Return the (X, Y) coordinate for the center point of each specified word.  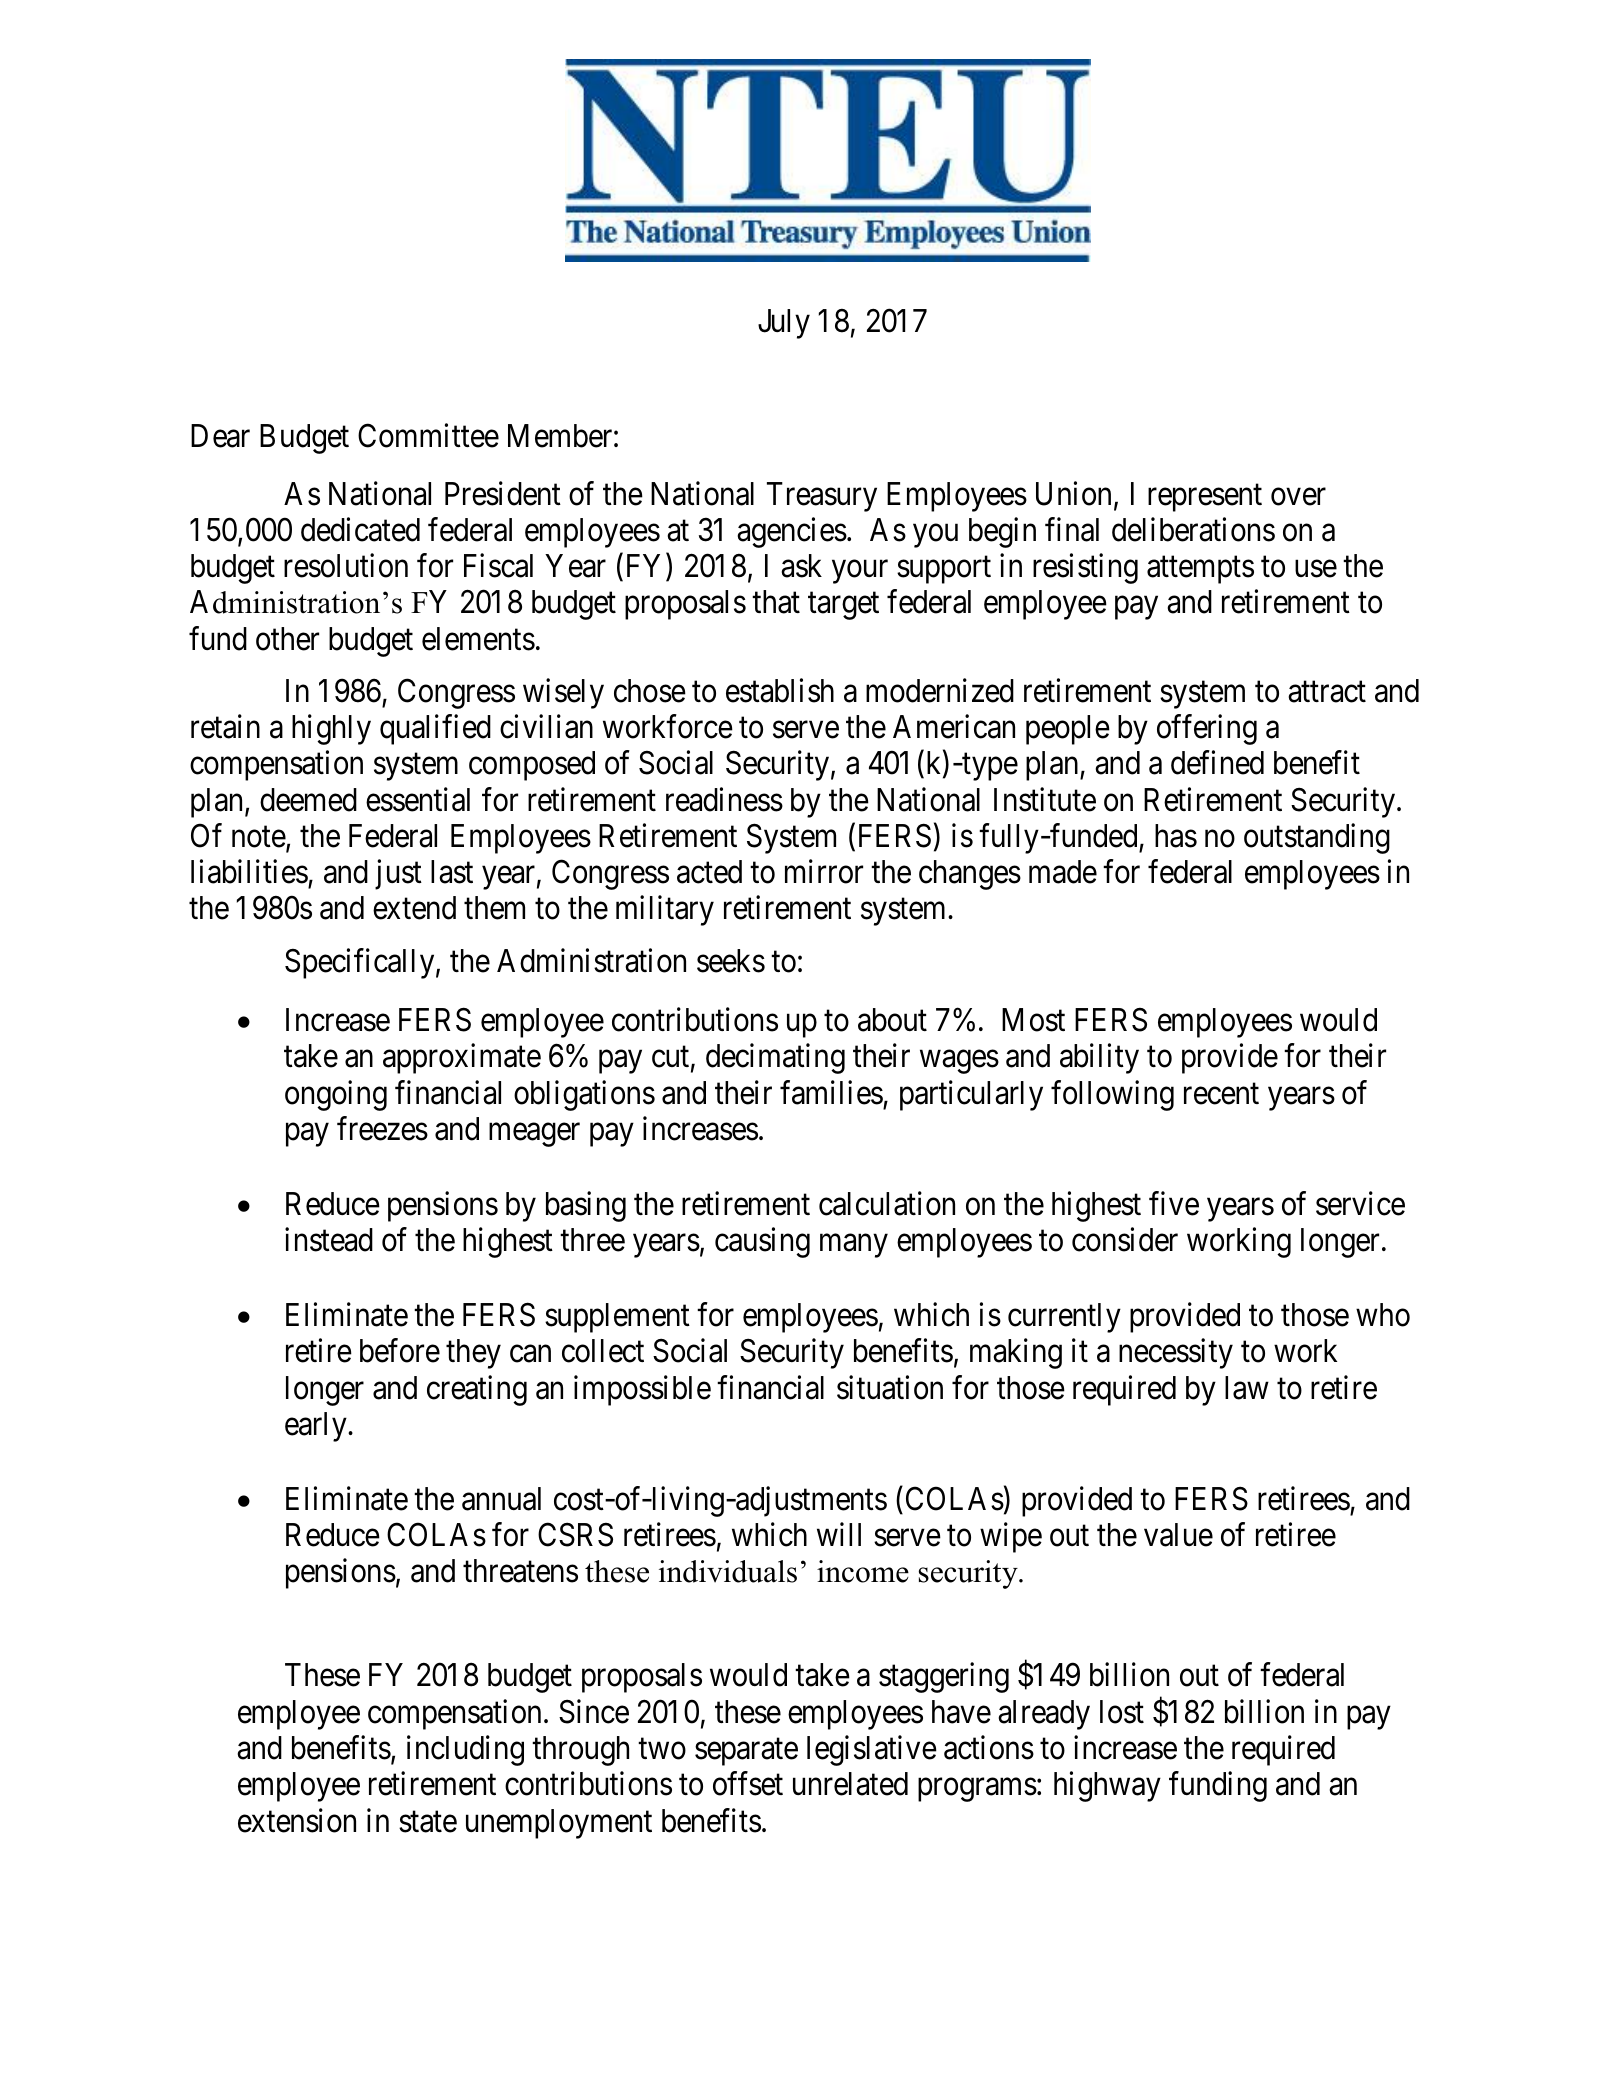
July (784, 324)
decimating (775, 1059)
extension (297, 1820)
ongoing (336, 1095)
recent (1221, 1094)
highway (1107, 1787)
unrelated (850, 1784)
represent (1205, 498)
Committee (428, 436)
